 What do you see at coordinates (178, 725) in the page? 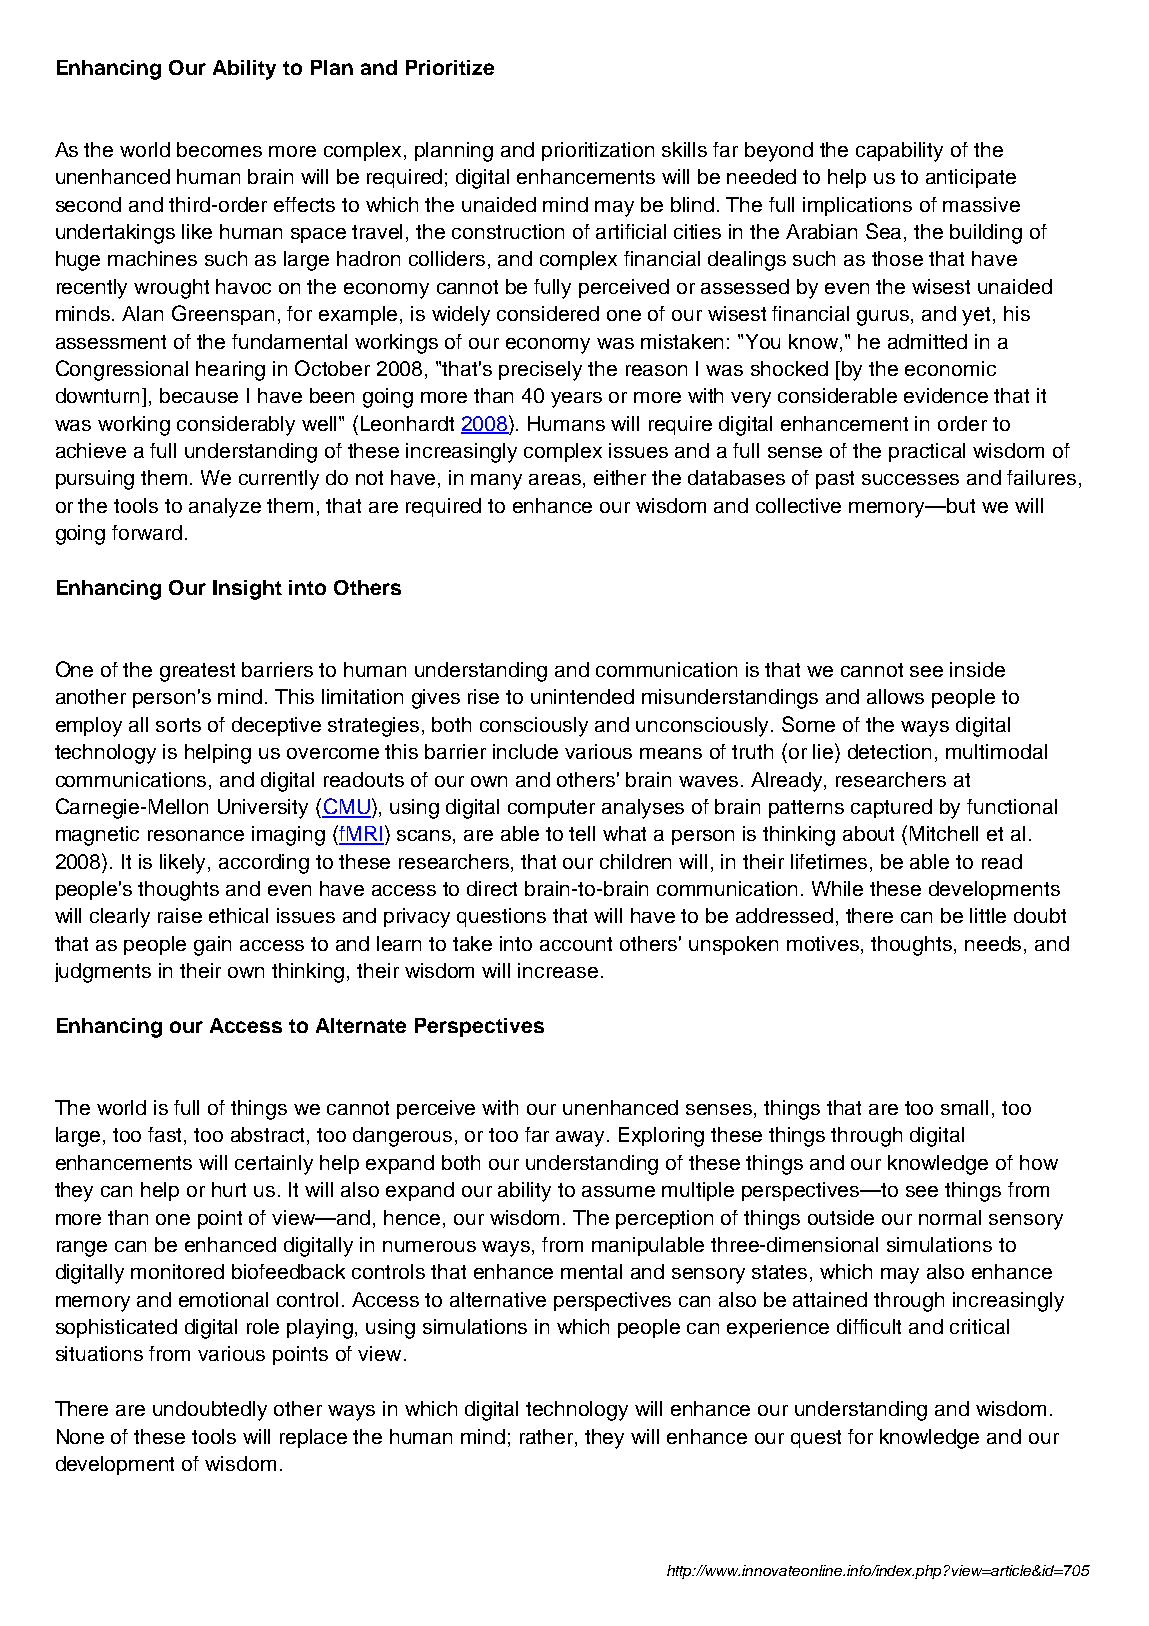
I see `sorts` at bounding box center [178, 725].
